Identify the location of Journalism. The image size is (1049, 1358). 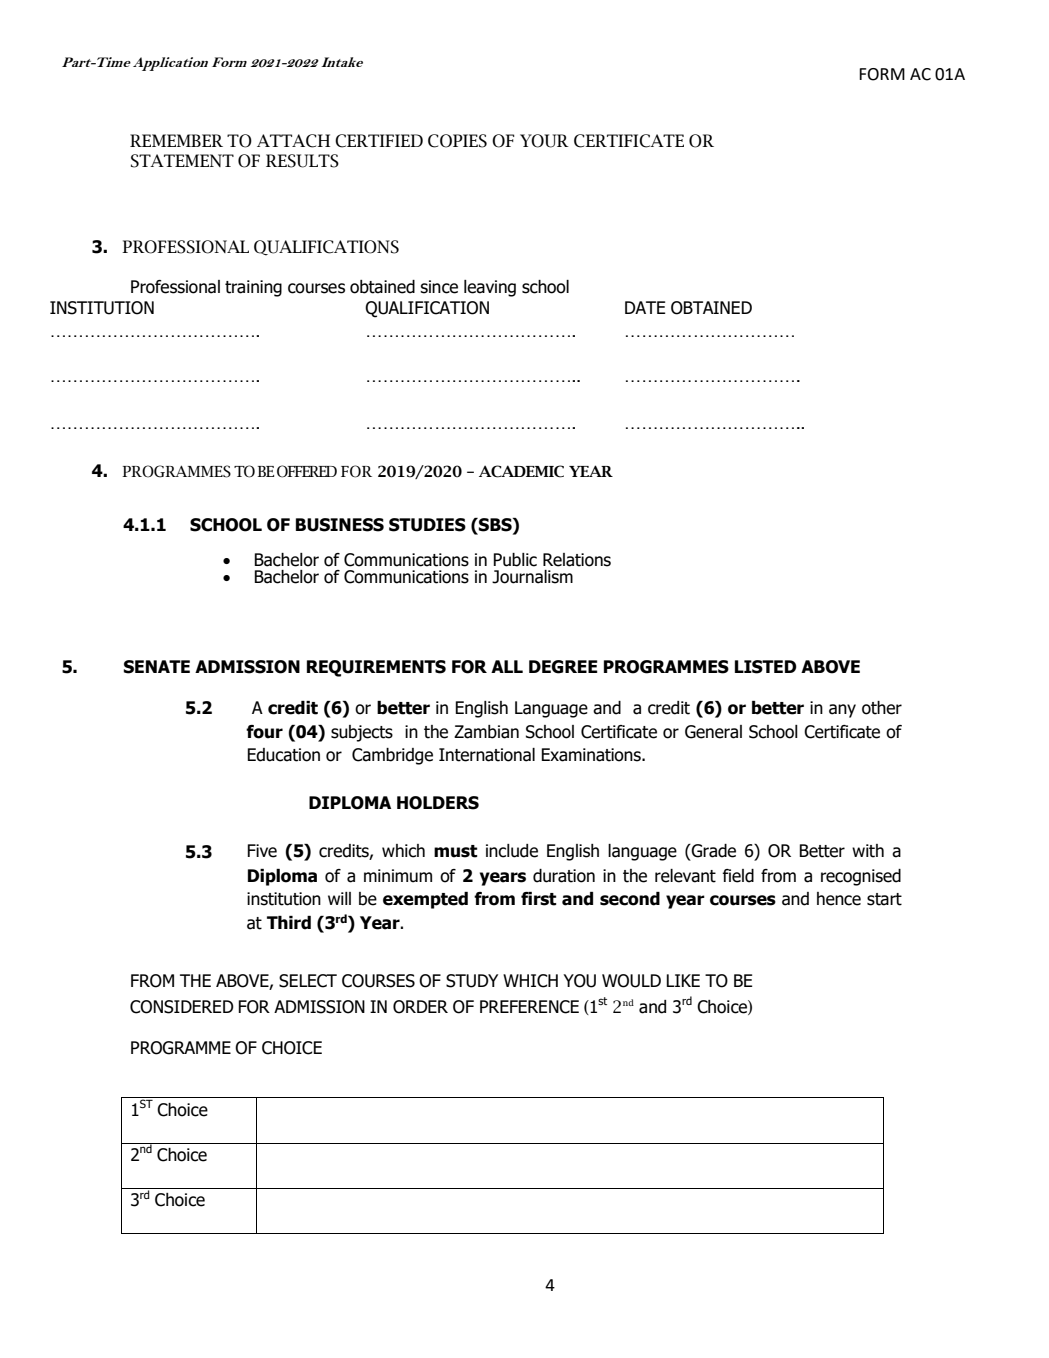
(532, 577).
